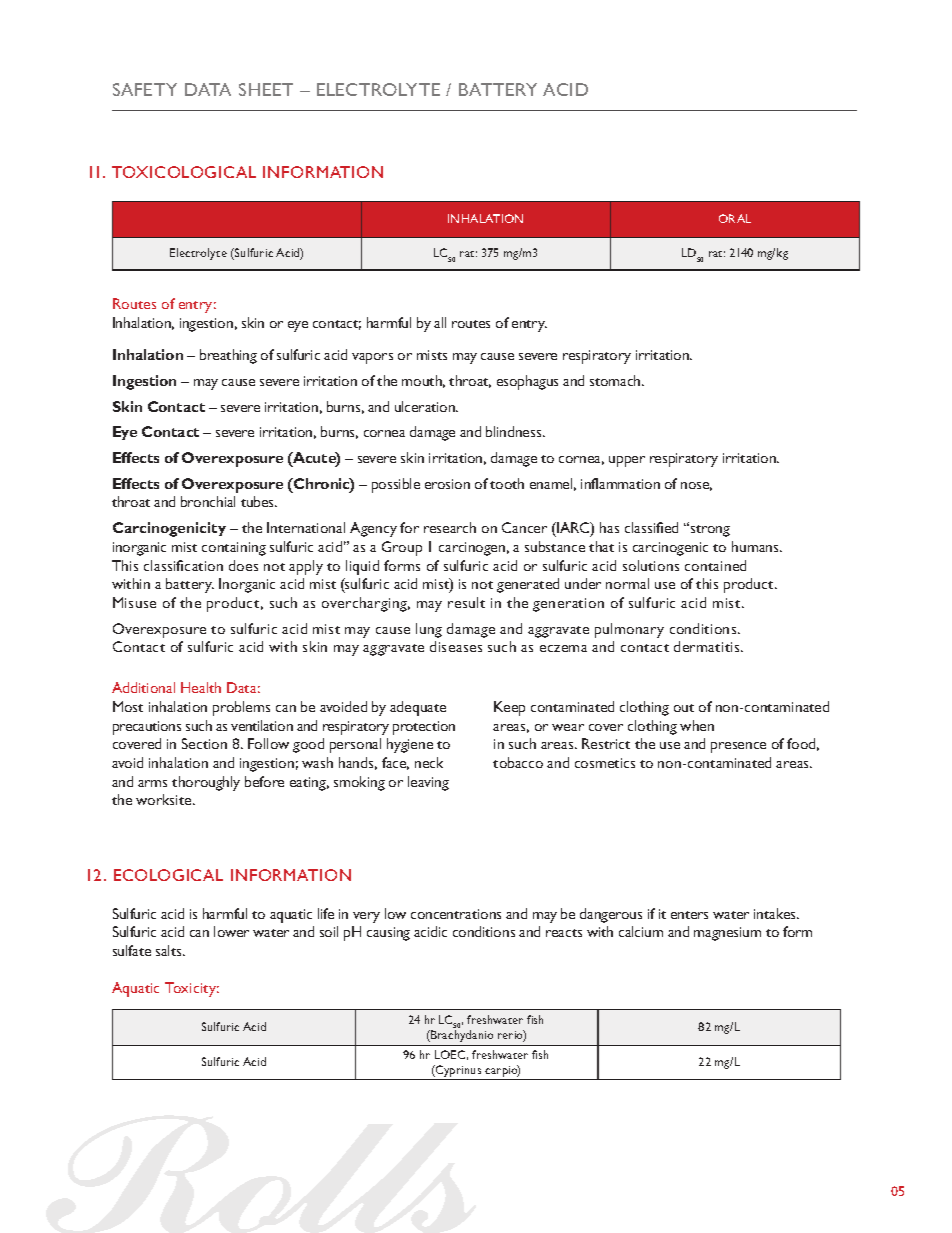  Describe the element at coordinates (440, 322) in the screenshot. I see `all` at that location.
